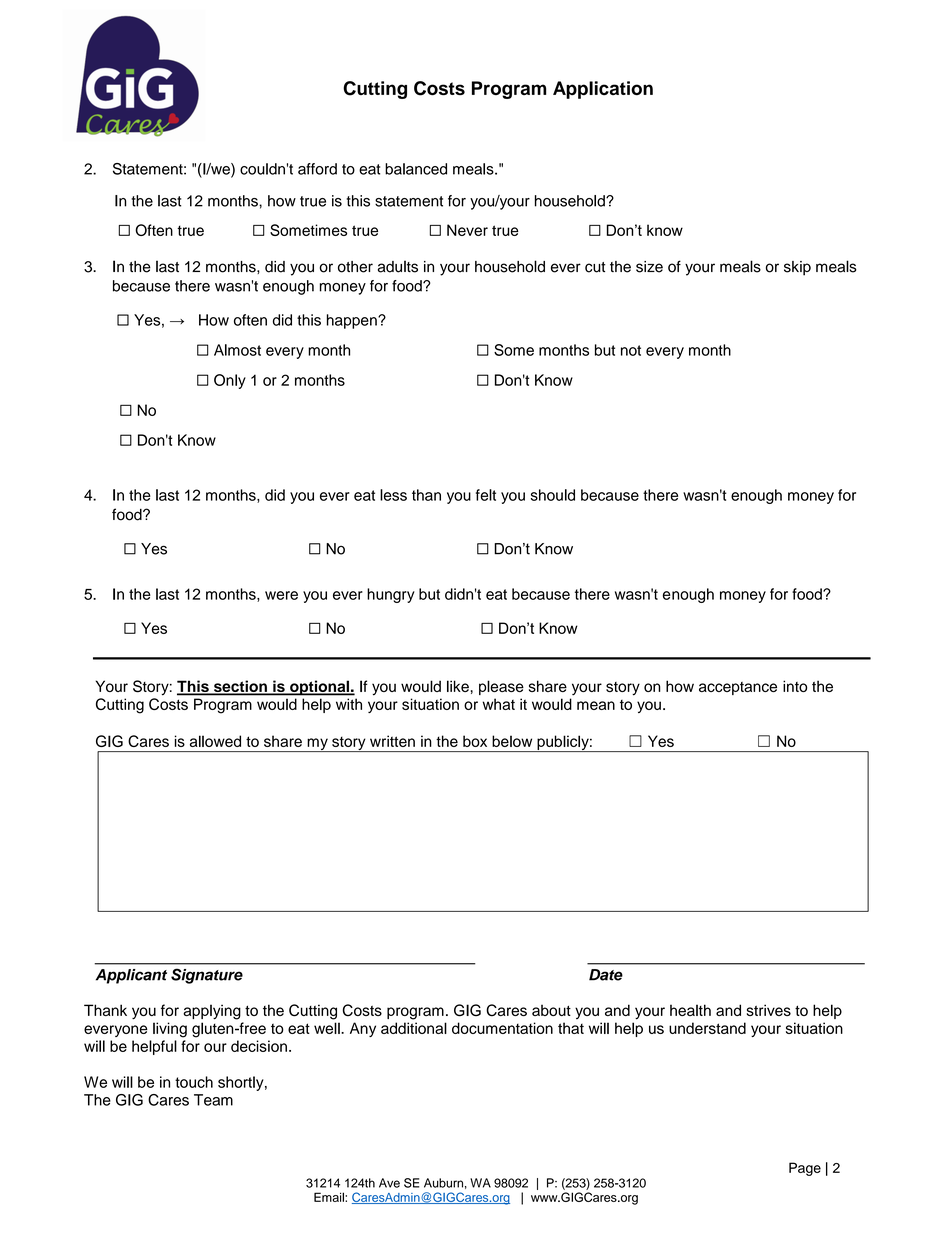 Image resolution: width=952 pixels, height=1233 pixels. I want to click on about, so click(551, 1010).
